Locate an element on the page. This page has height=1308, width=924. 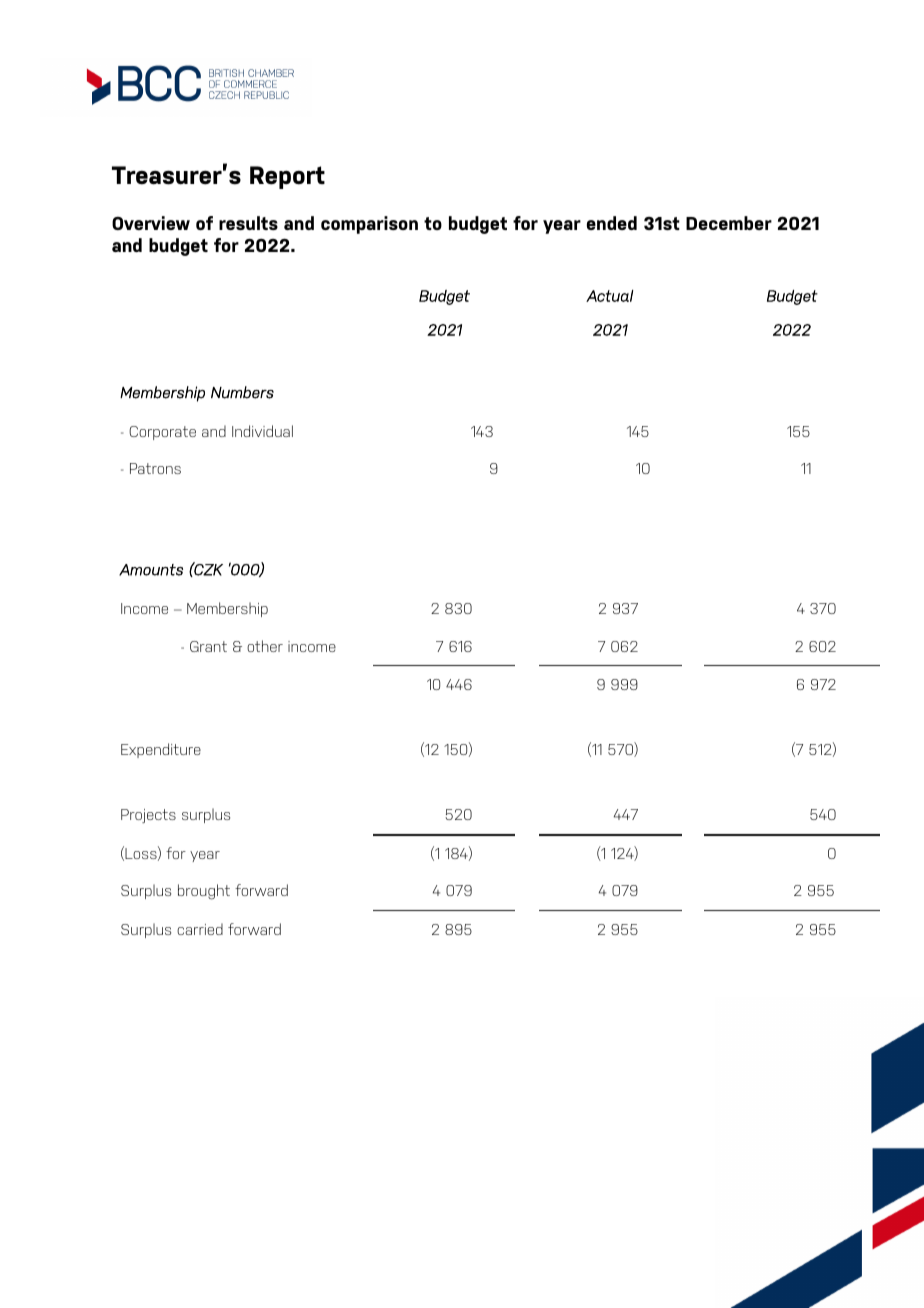
Actual is located at coordinates (609, 296).
